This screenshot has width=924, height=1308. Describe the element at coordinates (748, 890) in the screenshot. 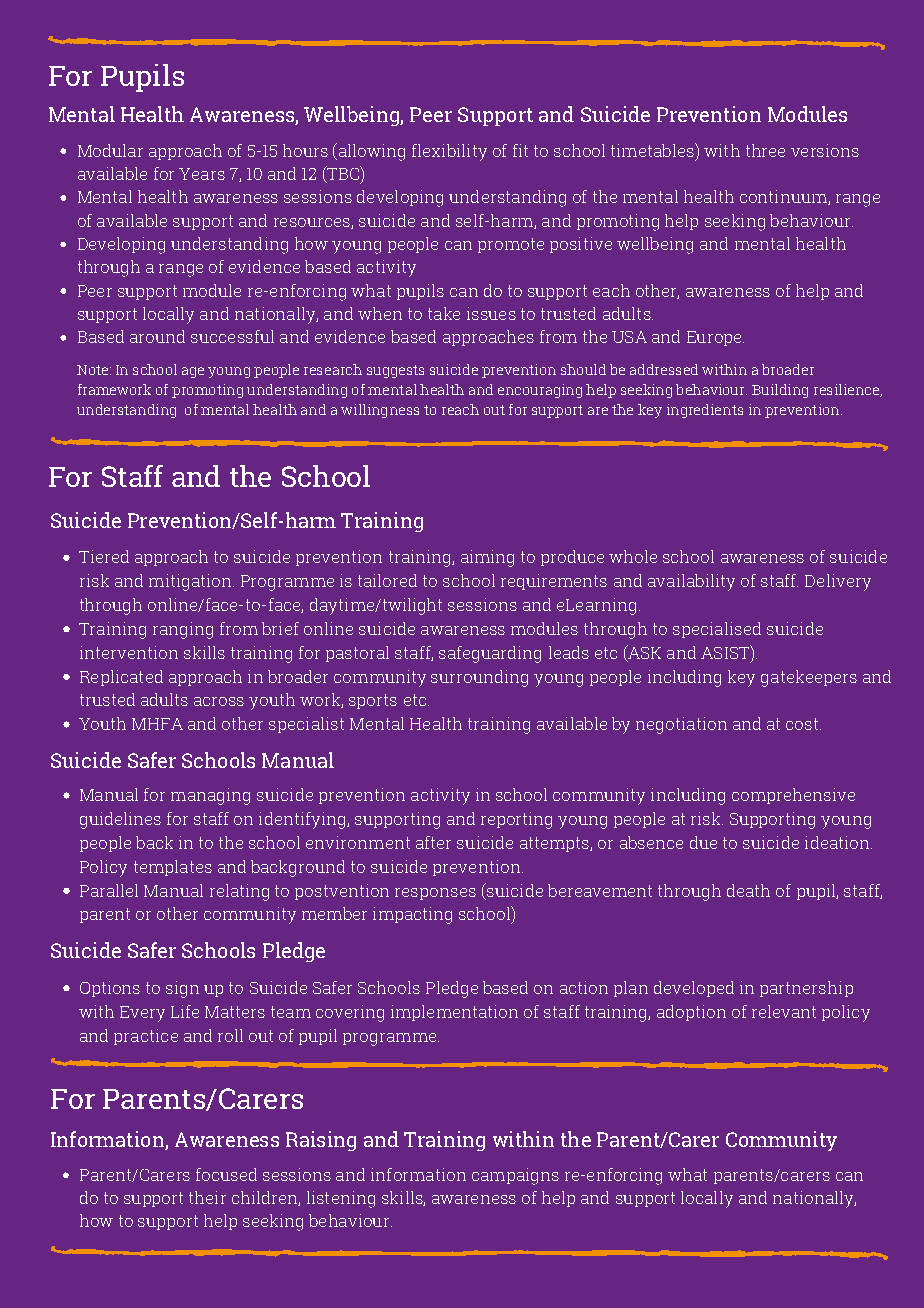

I see `death` at that location.
